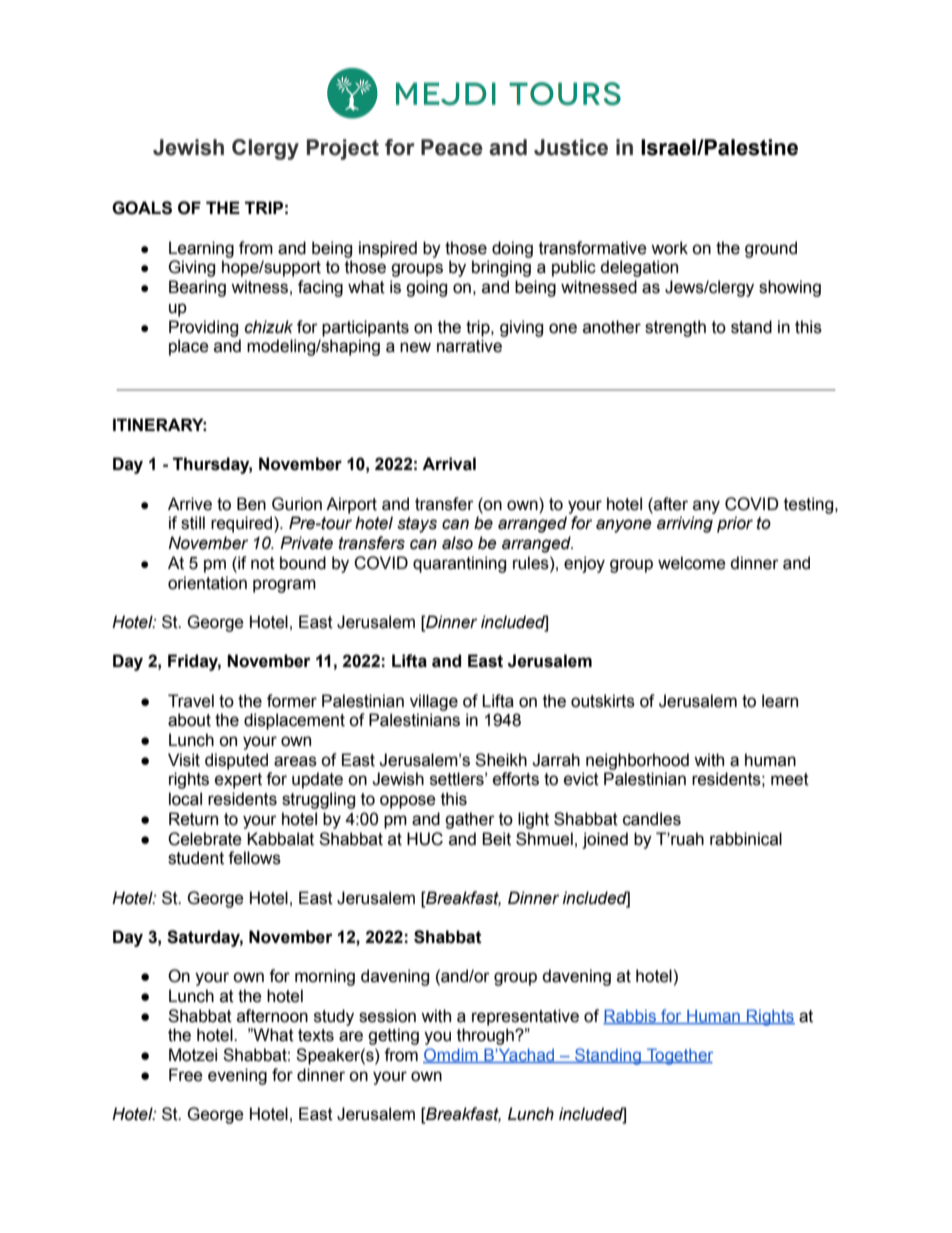 The image size is (952, 1233). What do you see at coordinates (679, 1056) in the image?
I see `Together` at bounding box center [679, 1056].
